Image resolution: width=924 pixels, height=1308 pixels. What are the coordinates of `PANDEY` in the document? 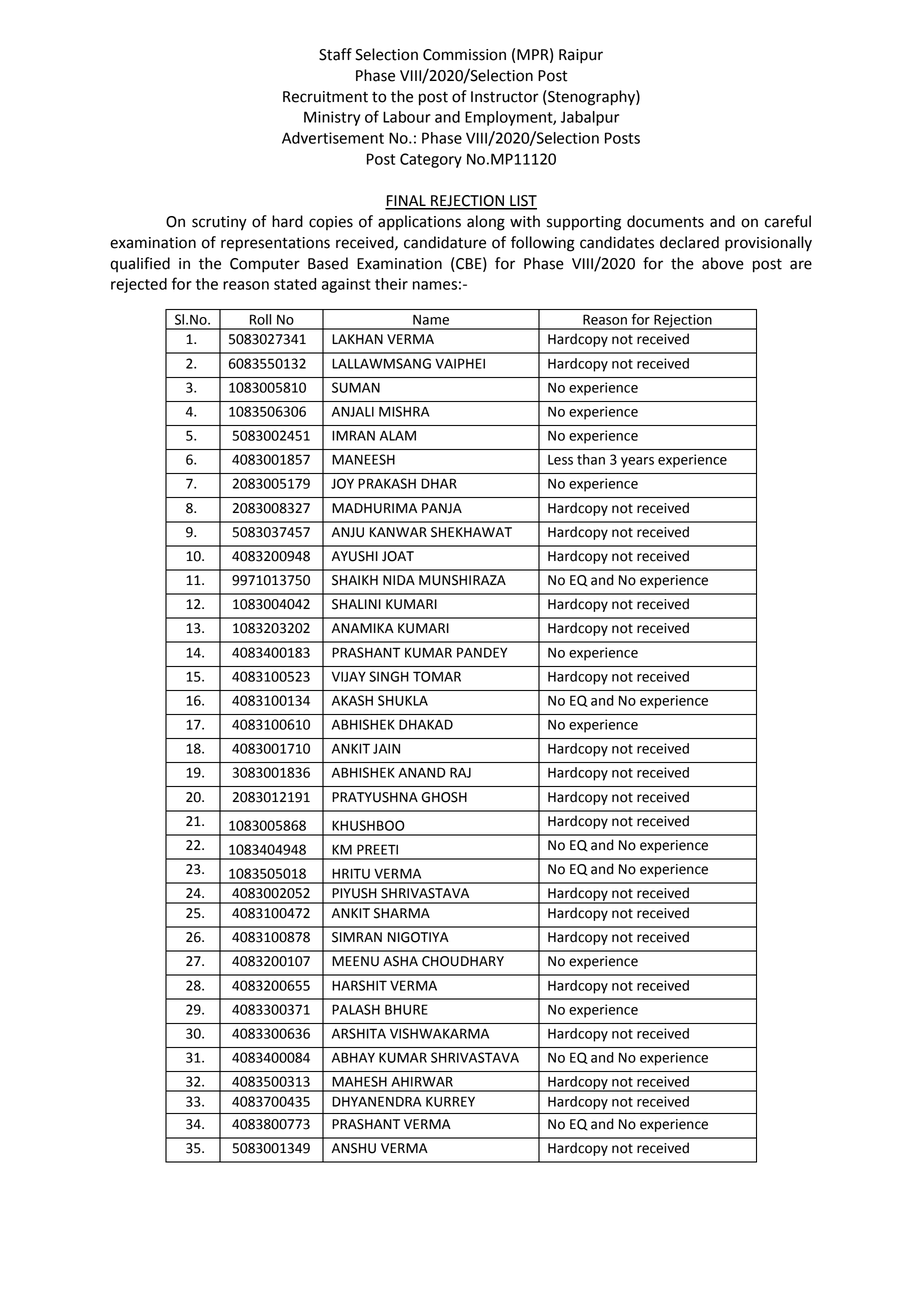 It's located at (482, 652).
